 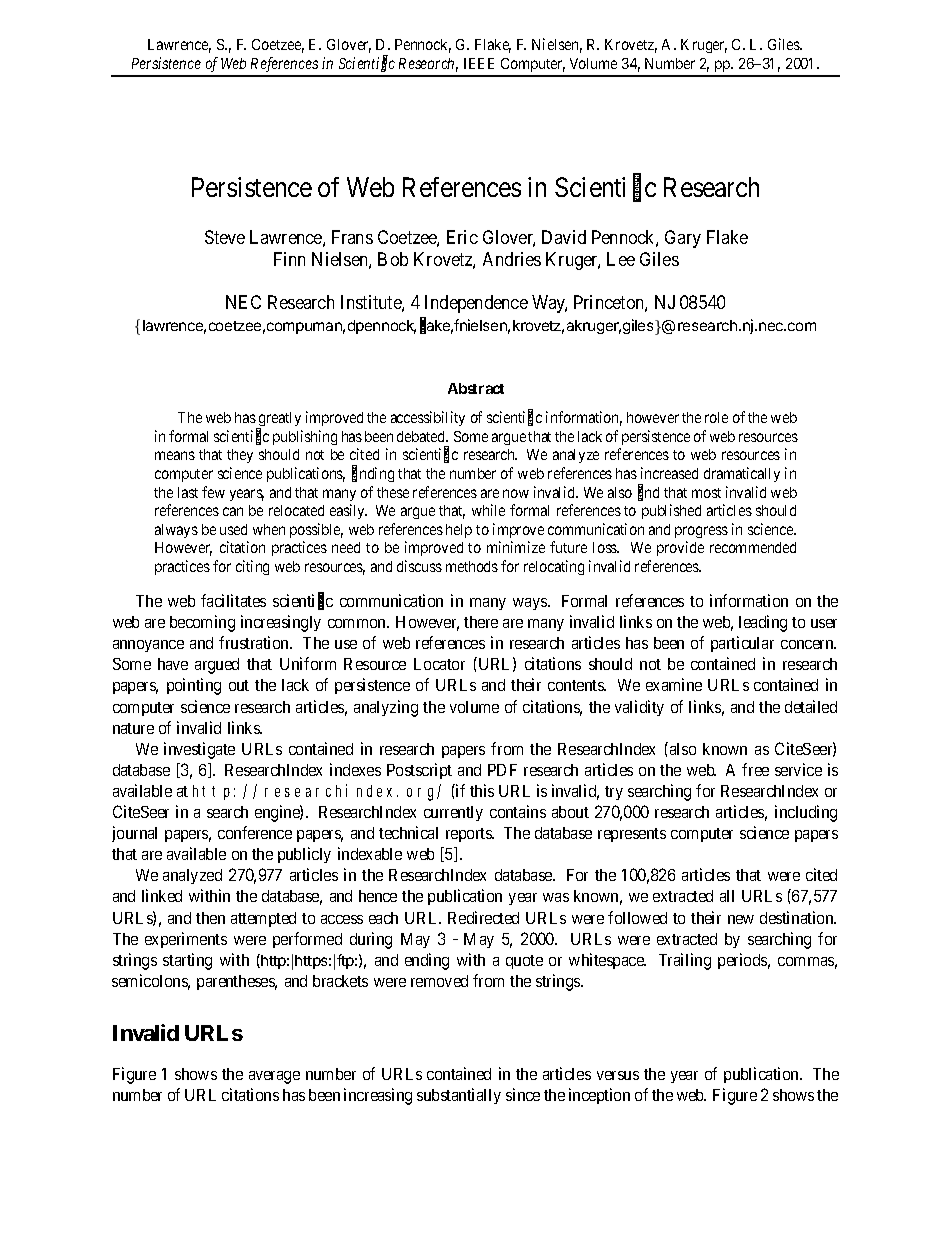 I want to click on average, so click(x=274, y=1077).
